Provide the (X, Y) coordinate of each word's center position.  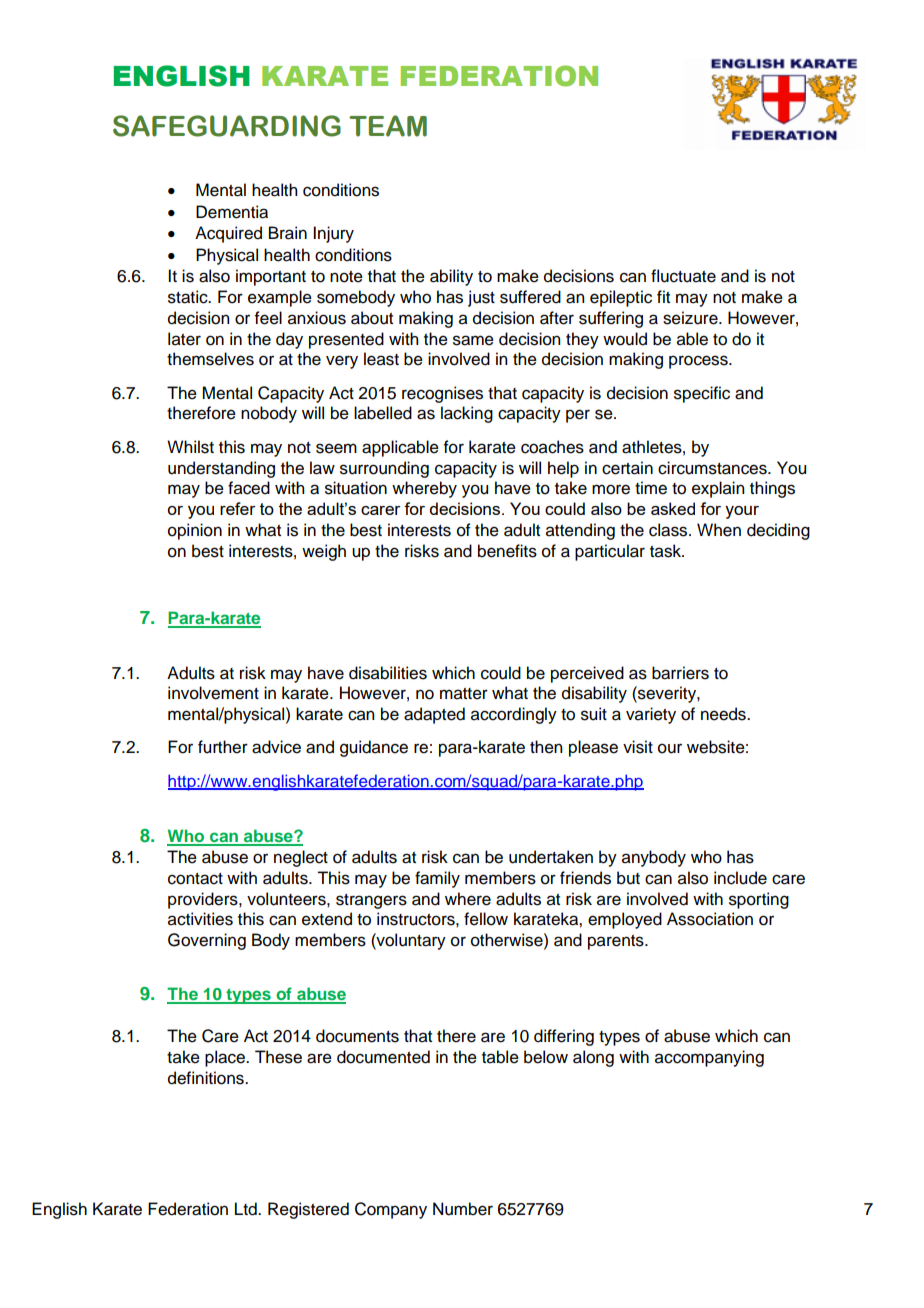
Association (710, 919)
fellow (486, 919)
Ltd (247, 1209)
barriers (680, 673)
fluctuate (683, 276)
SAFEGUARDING (227, 126)
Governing (207, 941)
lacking (467, 414)
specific (702, 394)
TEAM (388, 126)
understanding (221, 469)
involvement (213, 693)
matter (464, 694)
